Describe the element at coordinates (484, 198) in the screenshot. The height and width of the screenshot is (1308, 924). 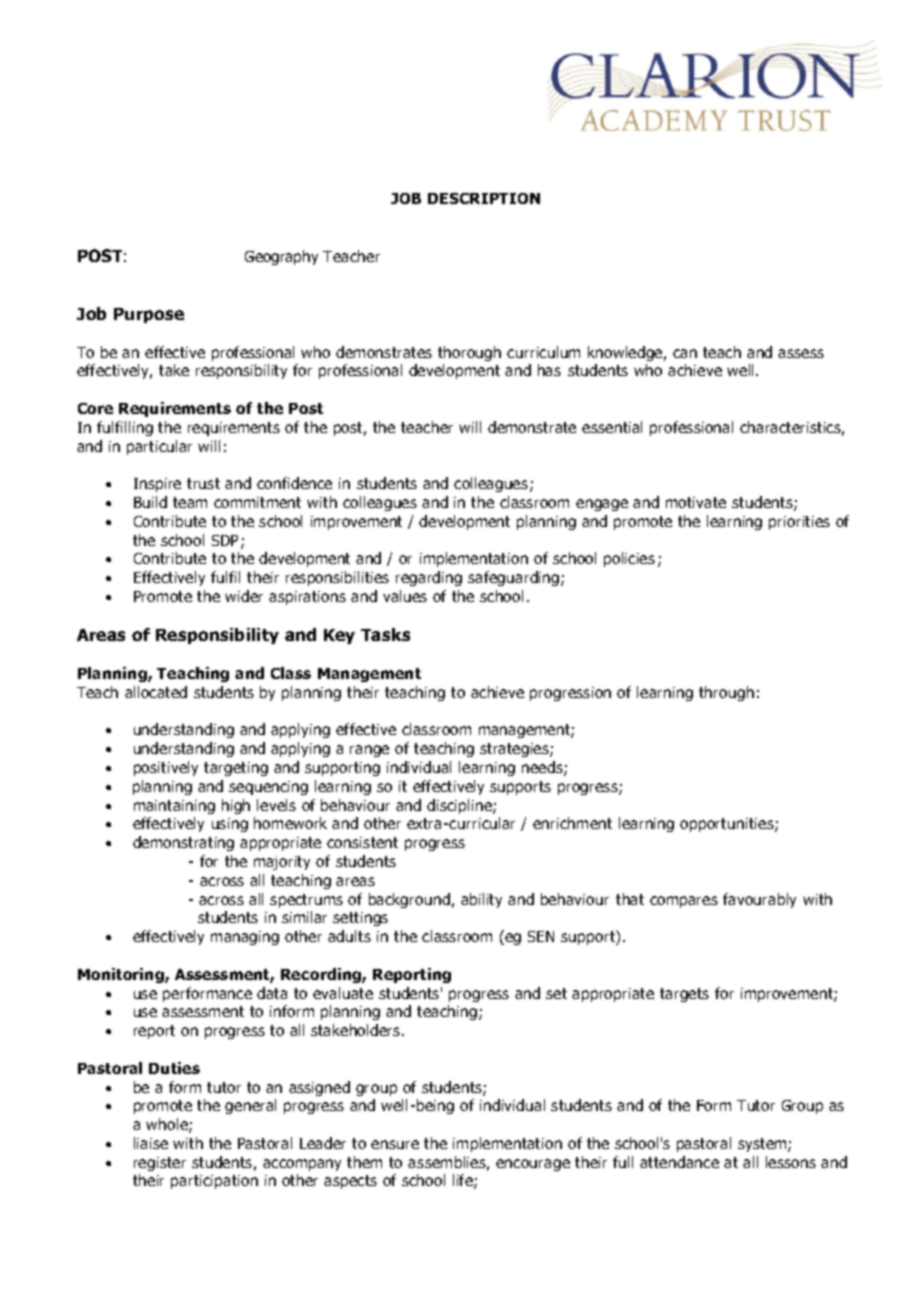
I see `DESCRIPTION` at that location.
